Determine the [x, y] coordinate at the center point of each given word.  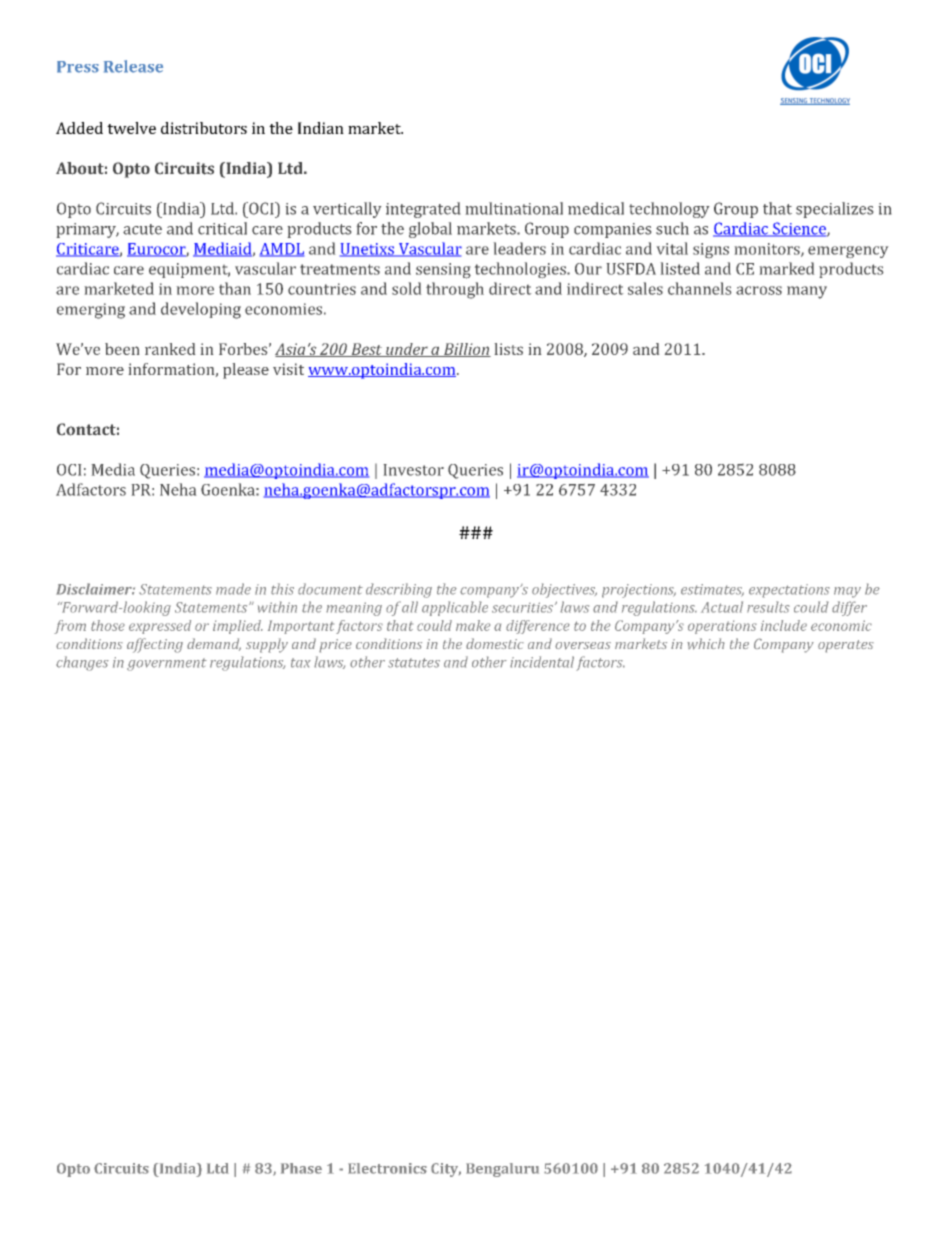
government [167, 664]
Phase [301, 1168]
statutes [414, 663]
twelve [131, 128]
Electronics [387, 1168]
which [706, 644]
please [246, 371]
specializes [834, 210]
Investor [414, 470]
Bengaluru [502, 1170]
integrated [423, 210]
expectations [789, 591]
